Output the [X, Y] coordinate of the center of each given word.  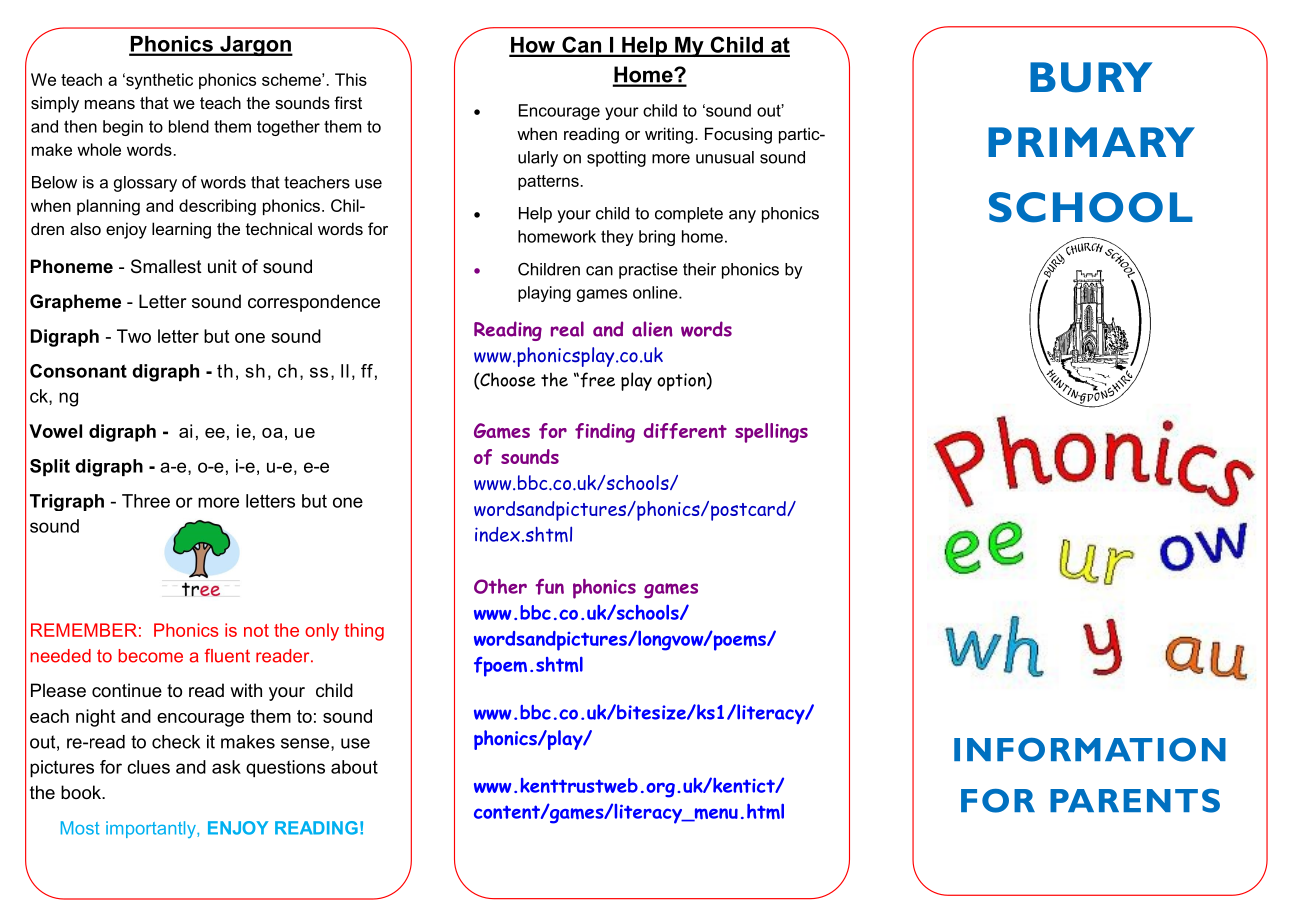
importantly [152, 829]
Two [134, 336]
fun [549, 587]
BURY [1091, 77]
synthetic [158, 81]
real [567, 329]
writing [669, 135]
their [699, 269]
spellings [771, 433]
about [354, 767]
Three [146, 501]
